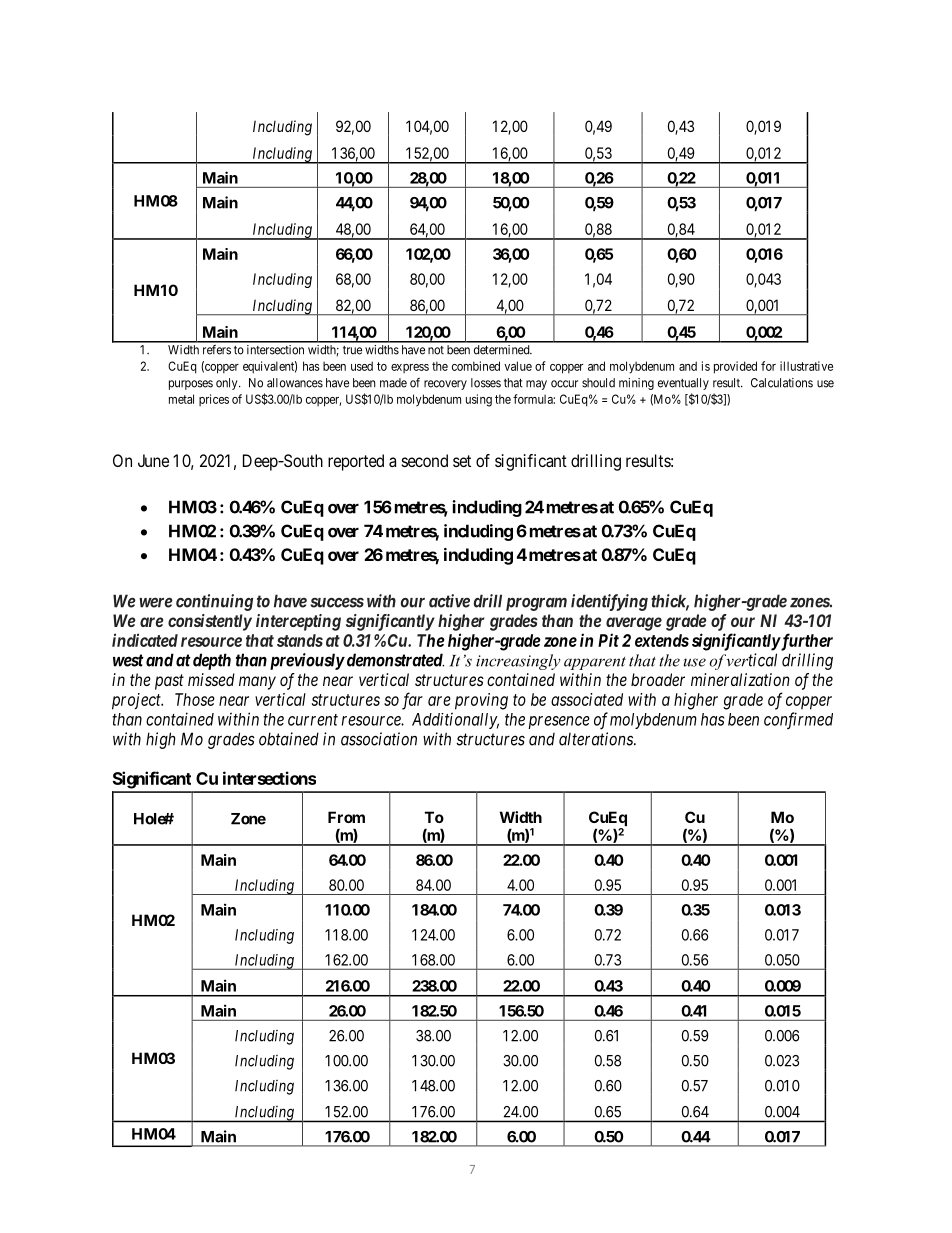 The image size is (952, 1233). What do you see at coordinates (379, 739) in the screenshot?
I see `association` at bounding box center [379, 739].
